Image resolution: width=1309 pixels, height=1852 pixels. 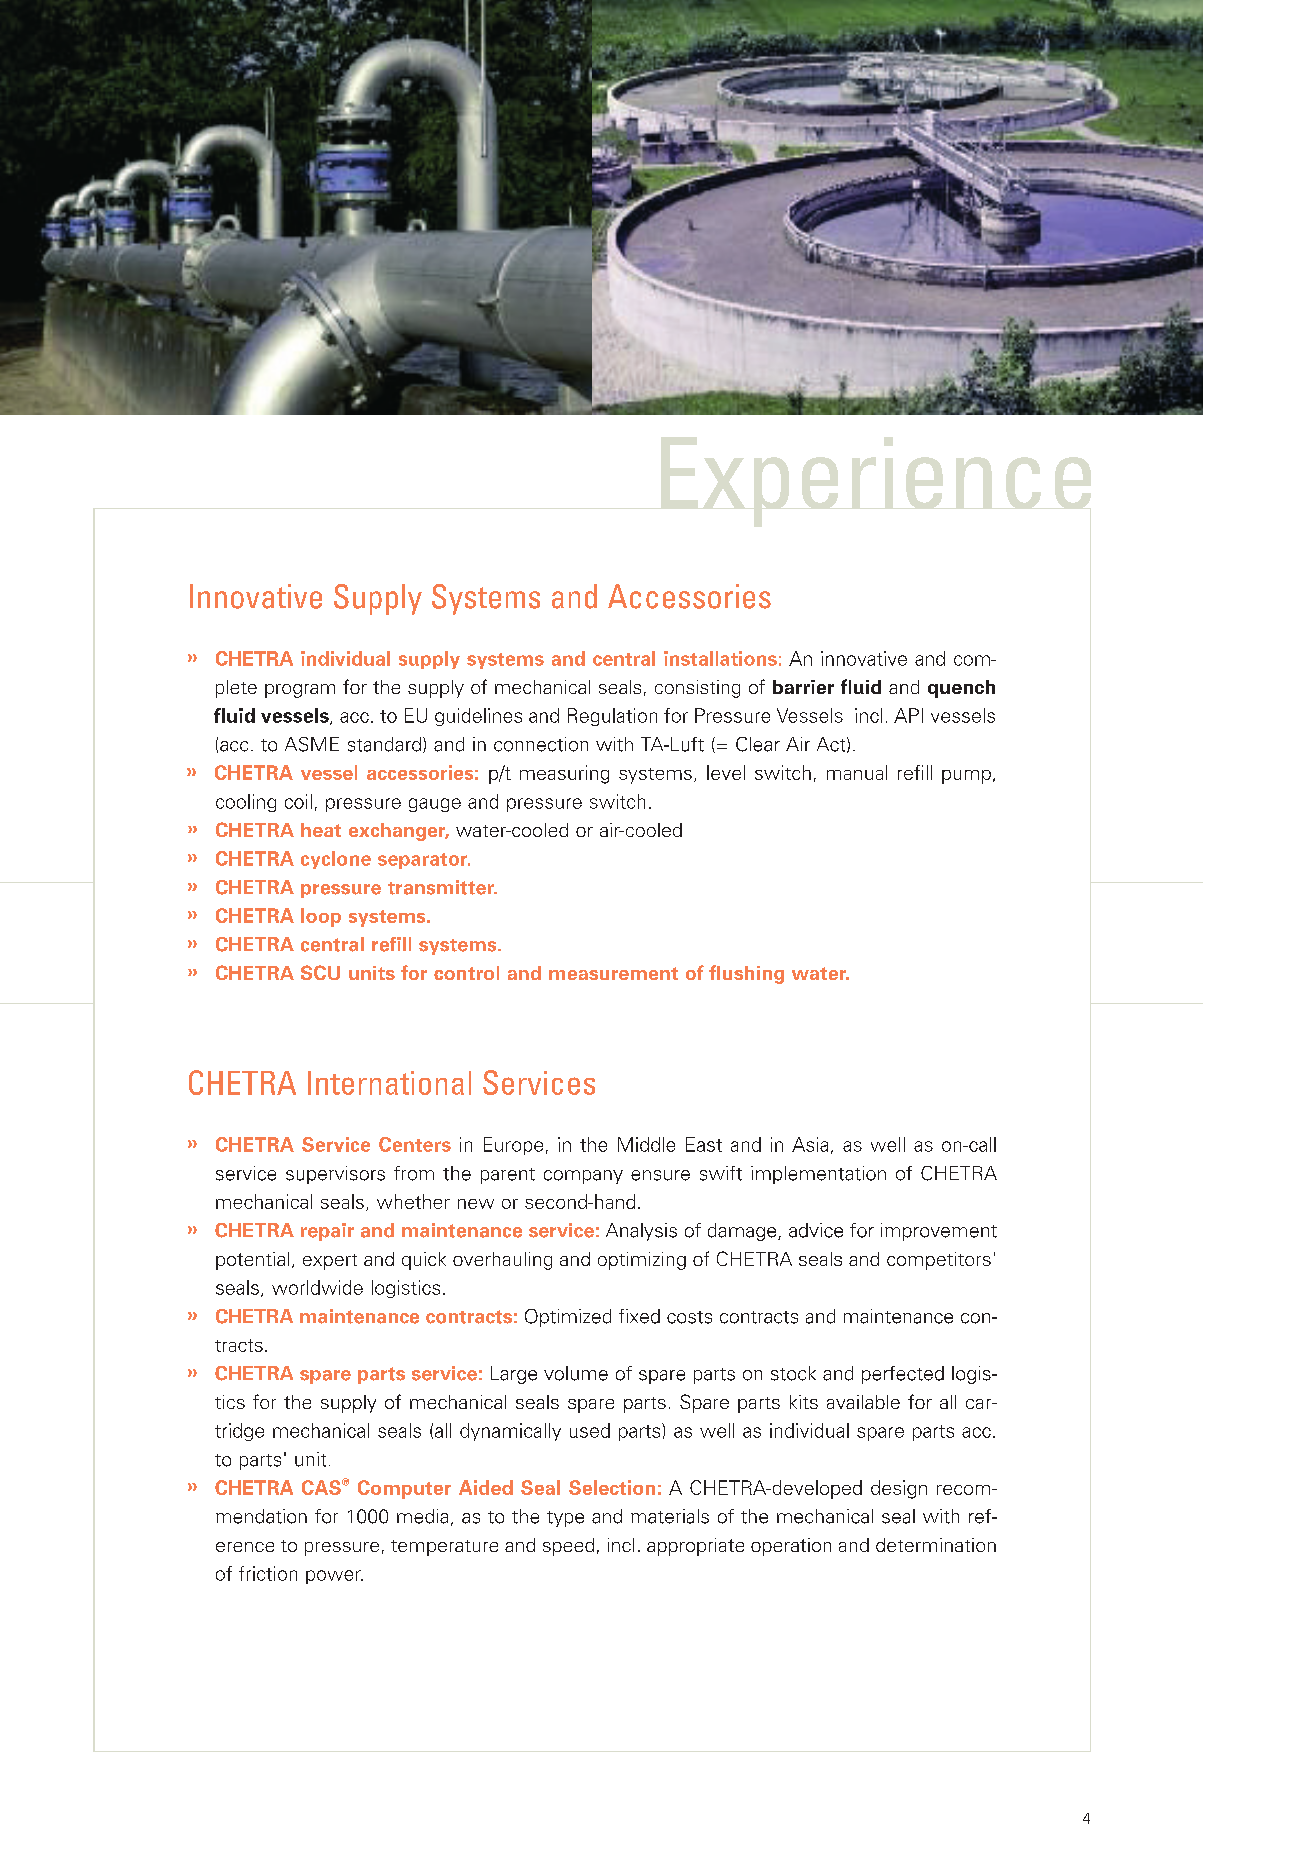 What do you see at coordinates (857, 772) in the page?
I see `manual` at bounding box center [857, 772].
